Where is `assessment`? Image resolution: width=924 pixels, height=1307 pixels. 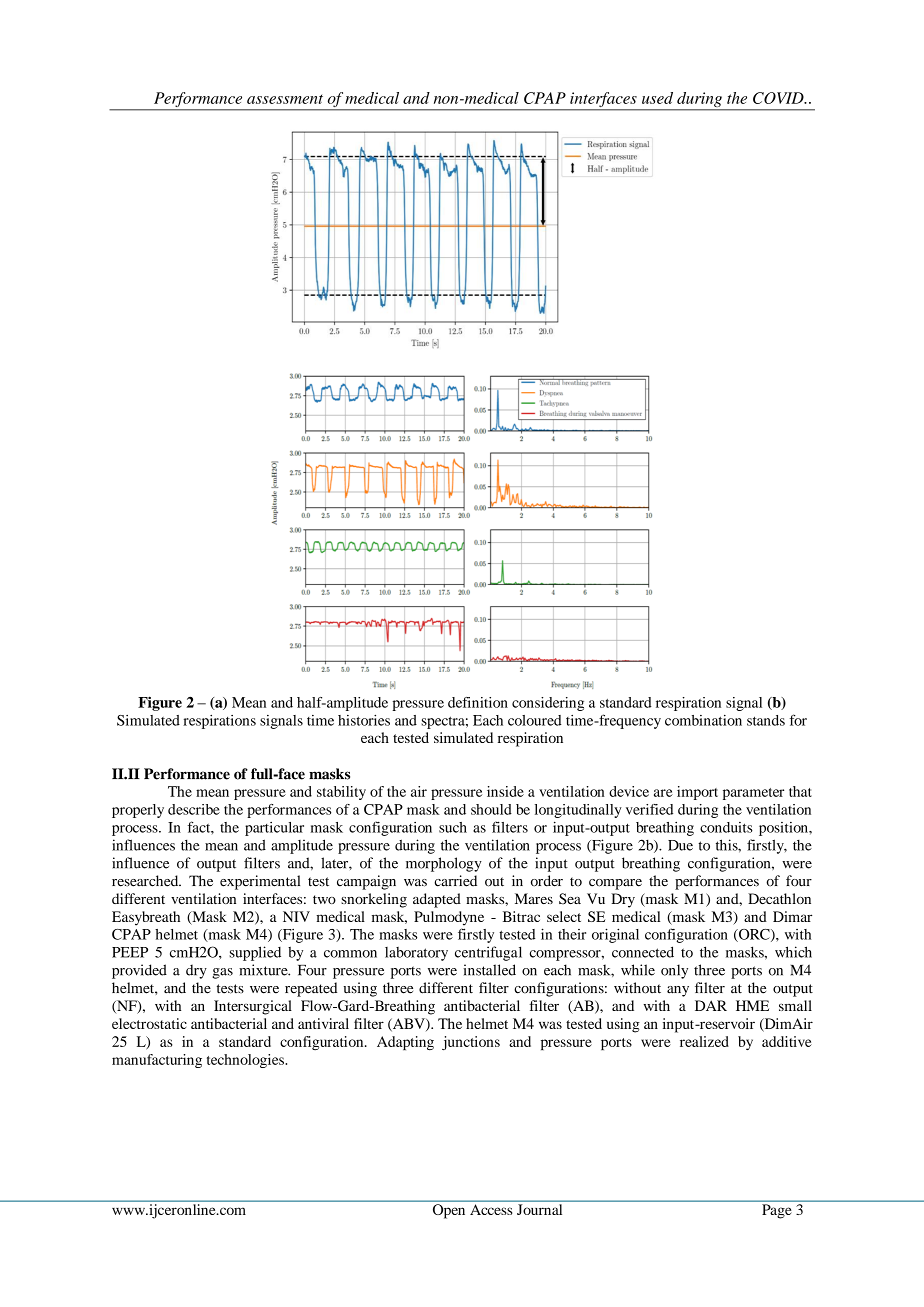
assessment is located at coordinates (285, 99).
